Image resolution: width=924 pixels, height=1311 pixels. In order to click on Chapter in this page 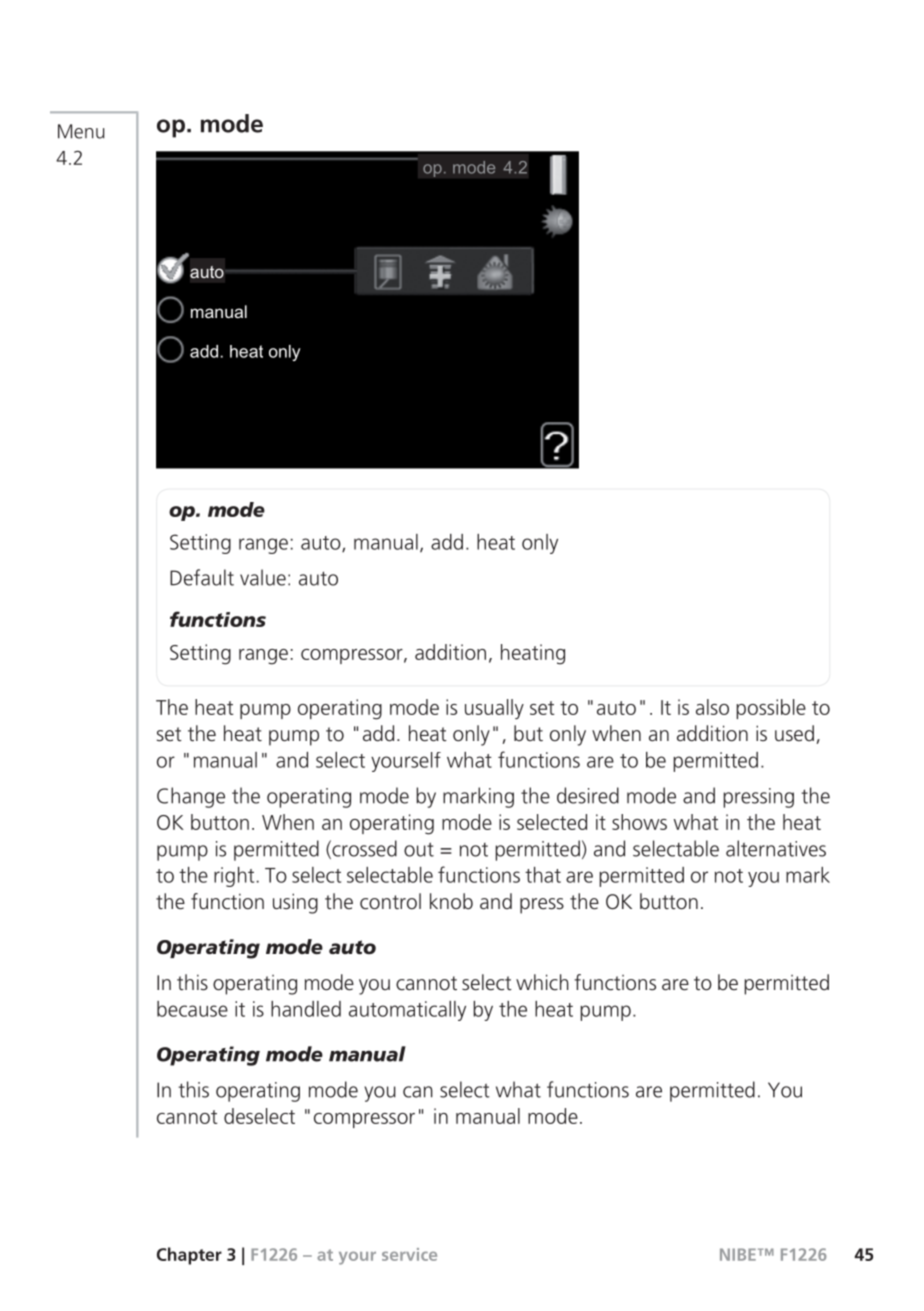, I will do `click(189, 1256)`.
